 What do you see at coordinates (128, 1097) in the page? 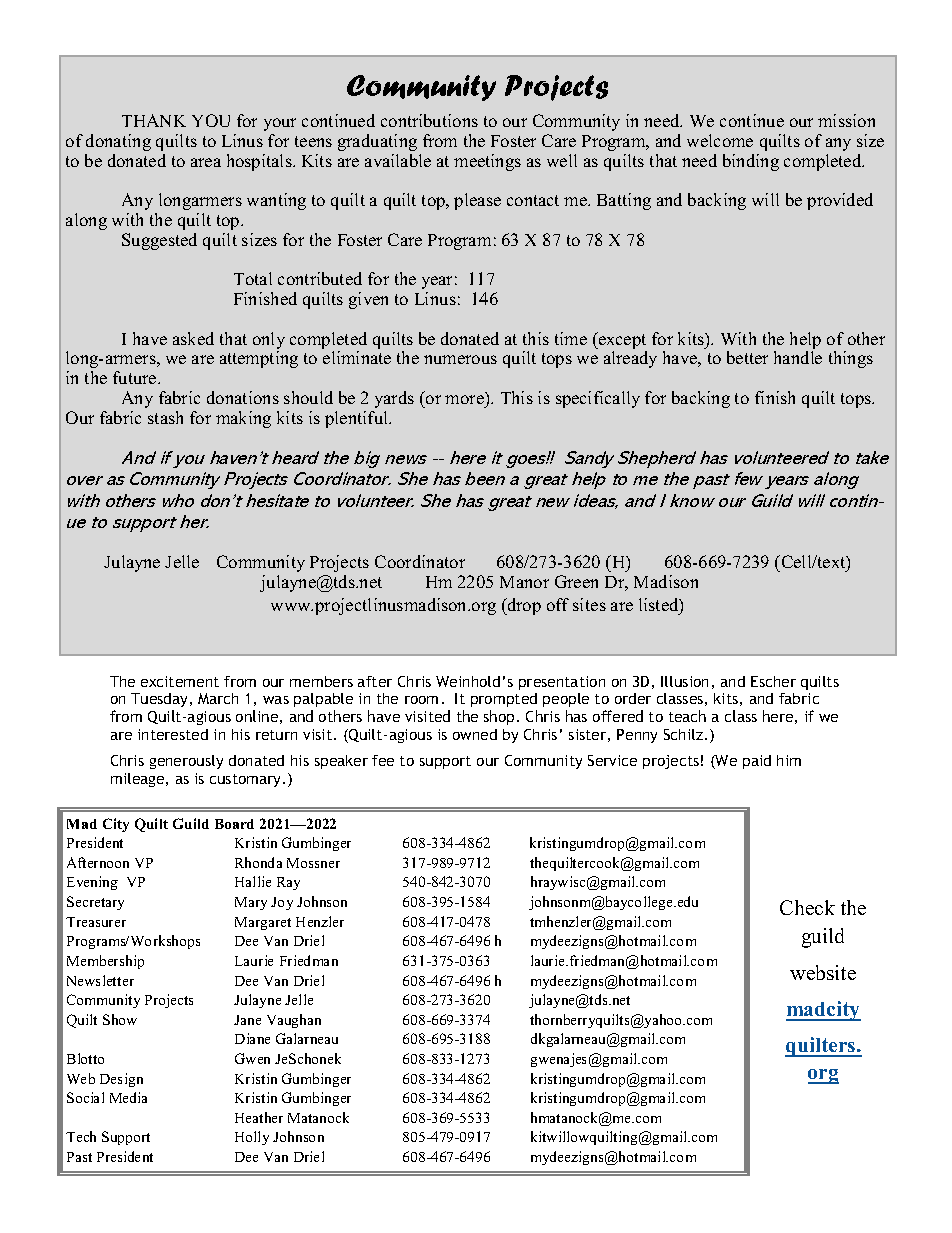
I see `Media` at bounding box center [128, 1097].
